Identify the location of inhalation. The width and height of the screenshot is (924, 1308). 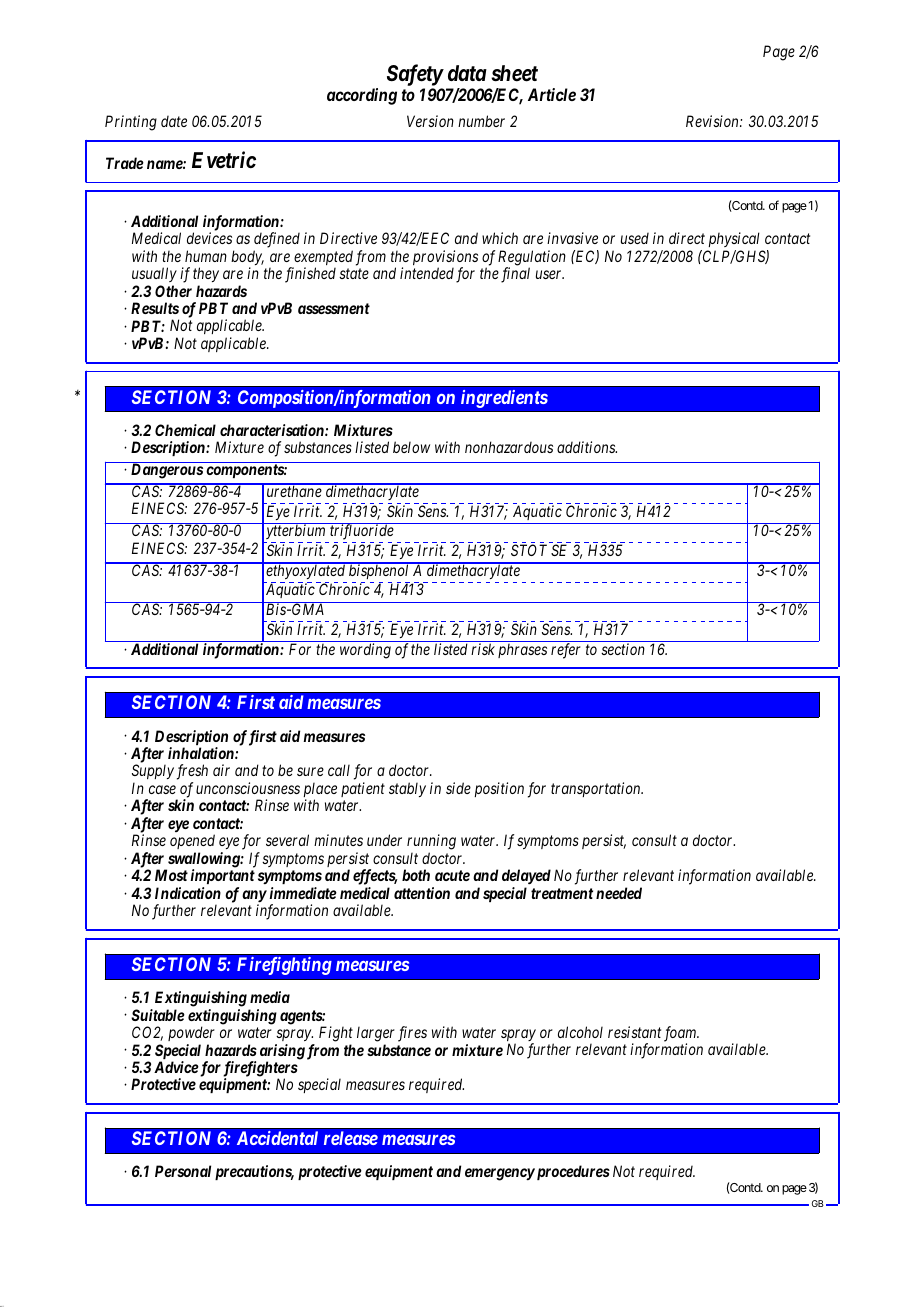
(202, 753).
